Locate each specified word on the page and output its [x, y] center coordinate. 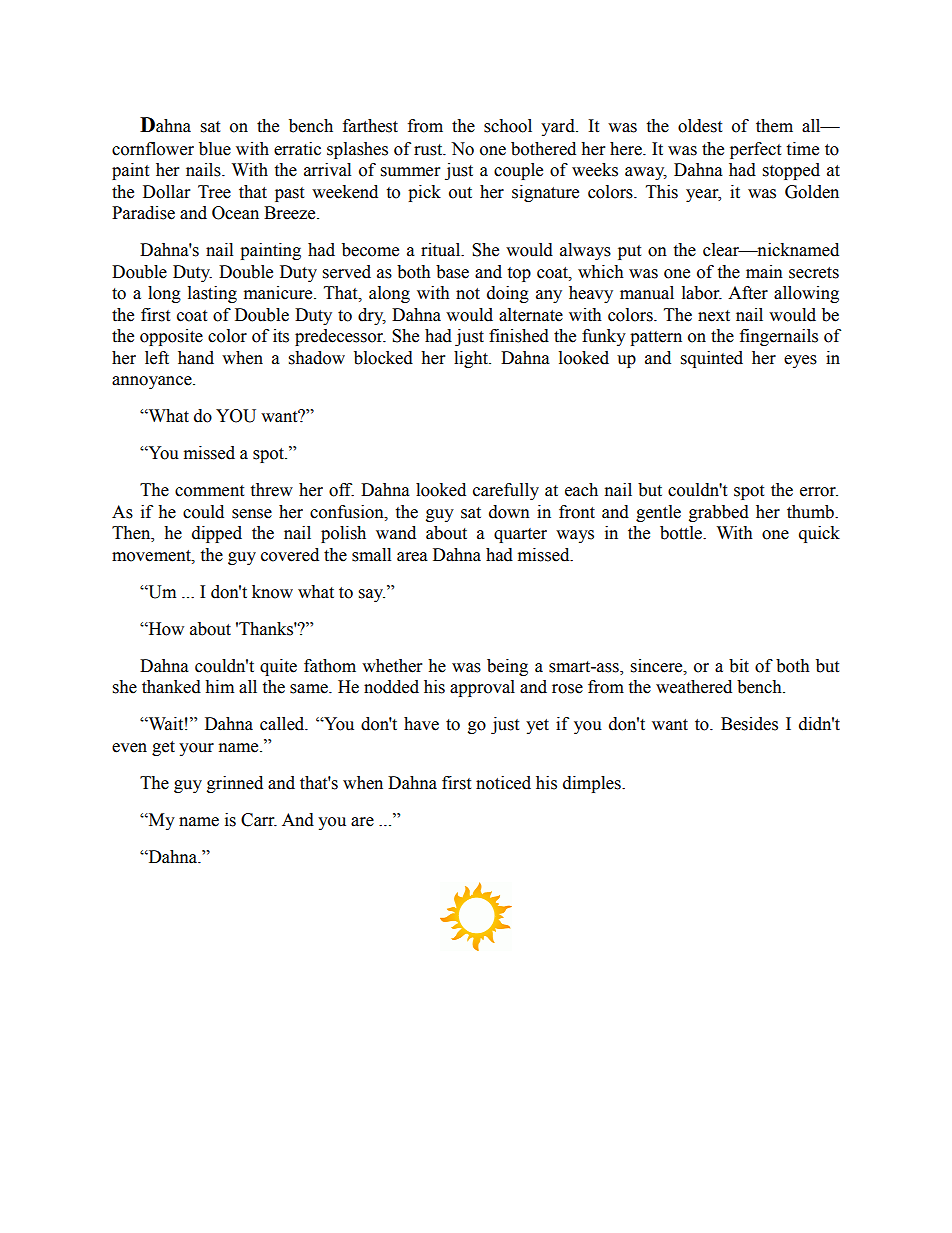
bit [739, 666]
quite [278, 667]
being [507, 667]
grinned [235, 784]
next [714, 316]
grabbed [719, 513]
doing [508, 294]
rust [429, 150]
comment [209, 491]
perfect [755, 150]
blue [215, 149]
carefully [506, 491]
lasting [212, 294]
